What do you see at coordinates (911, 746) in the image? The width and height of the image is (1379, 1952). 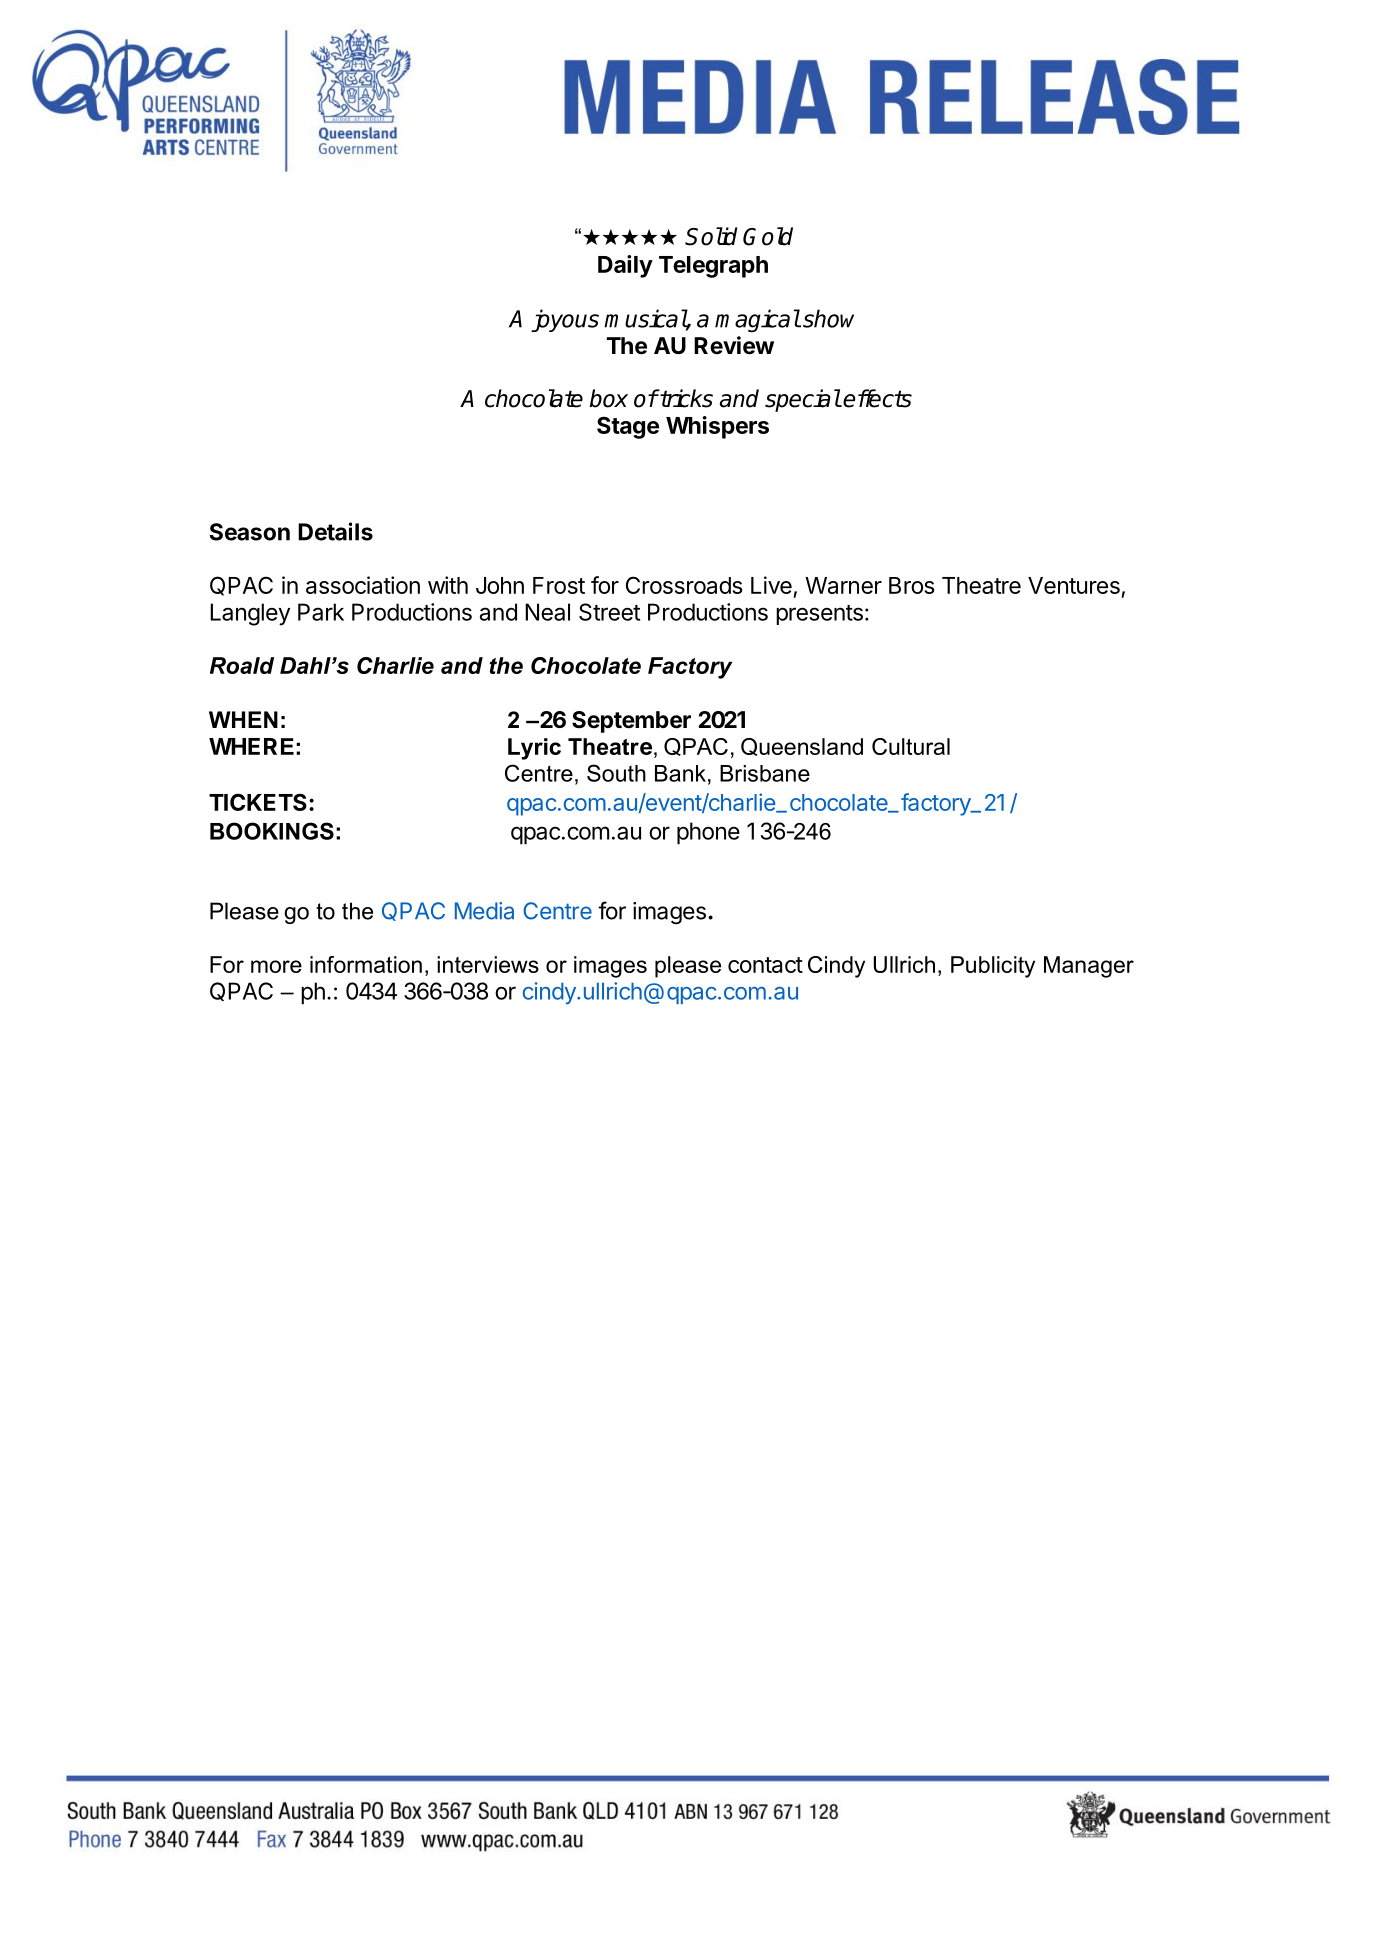 I see `Cultural` at bounding box center [911, 746].
